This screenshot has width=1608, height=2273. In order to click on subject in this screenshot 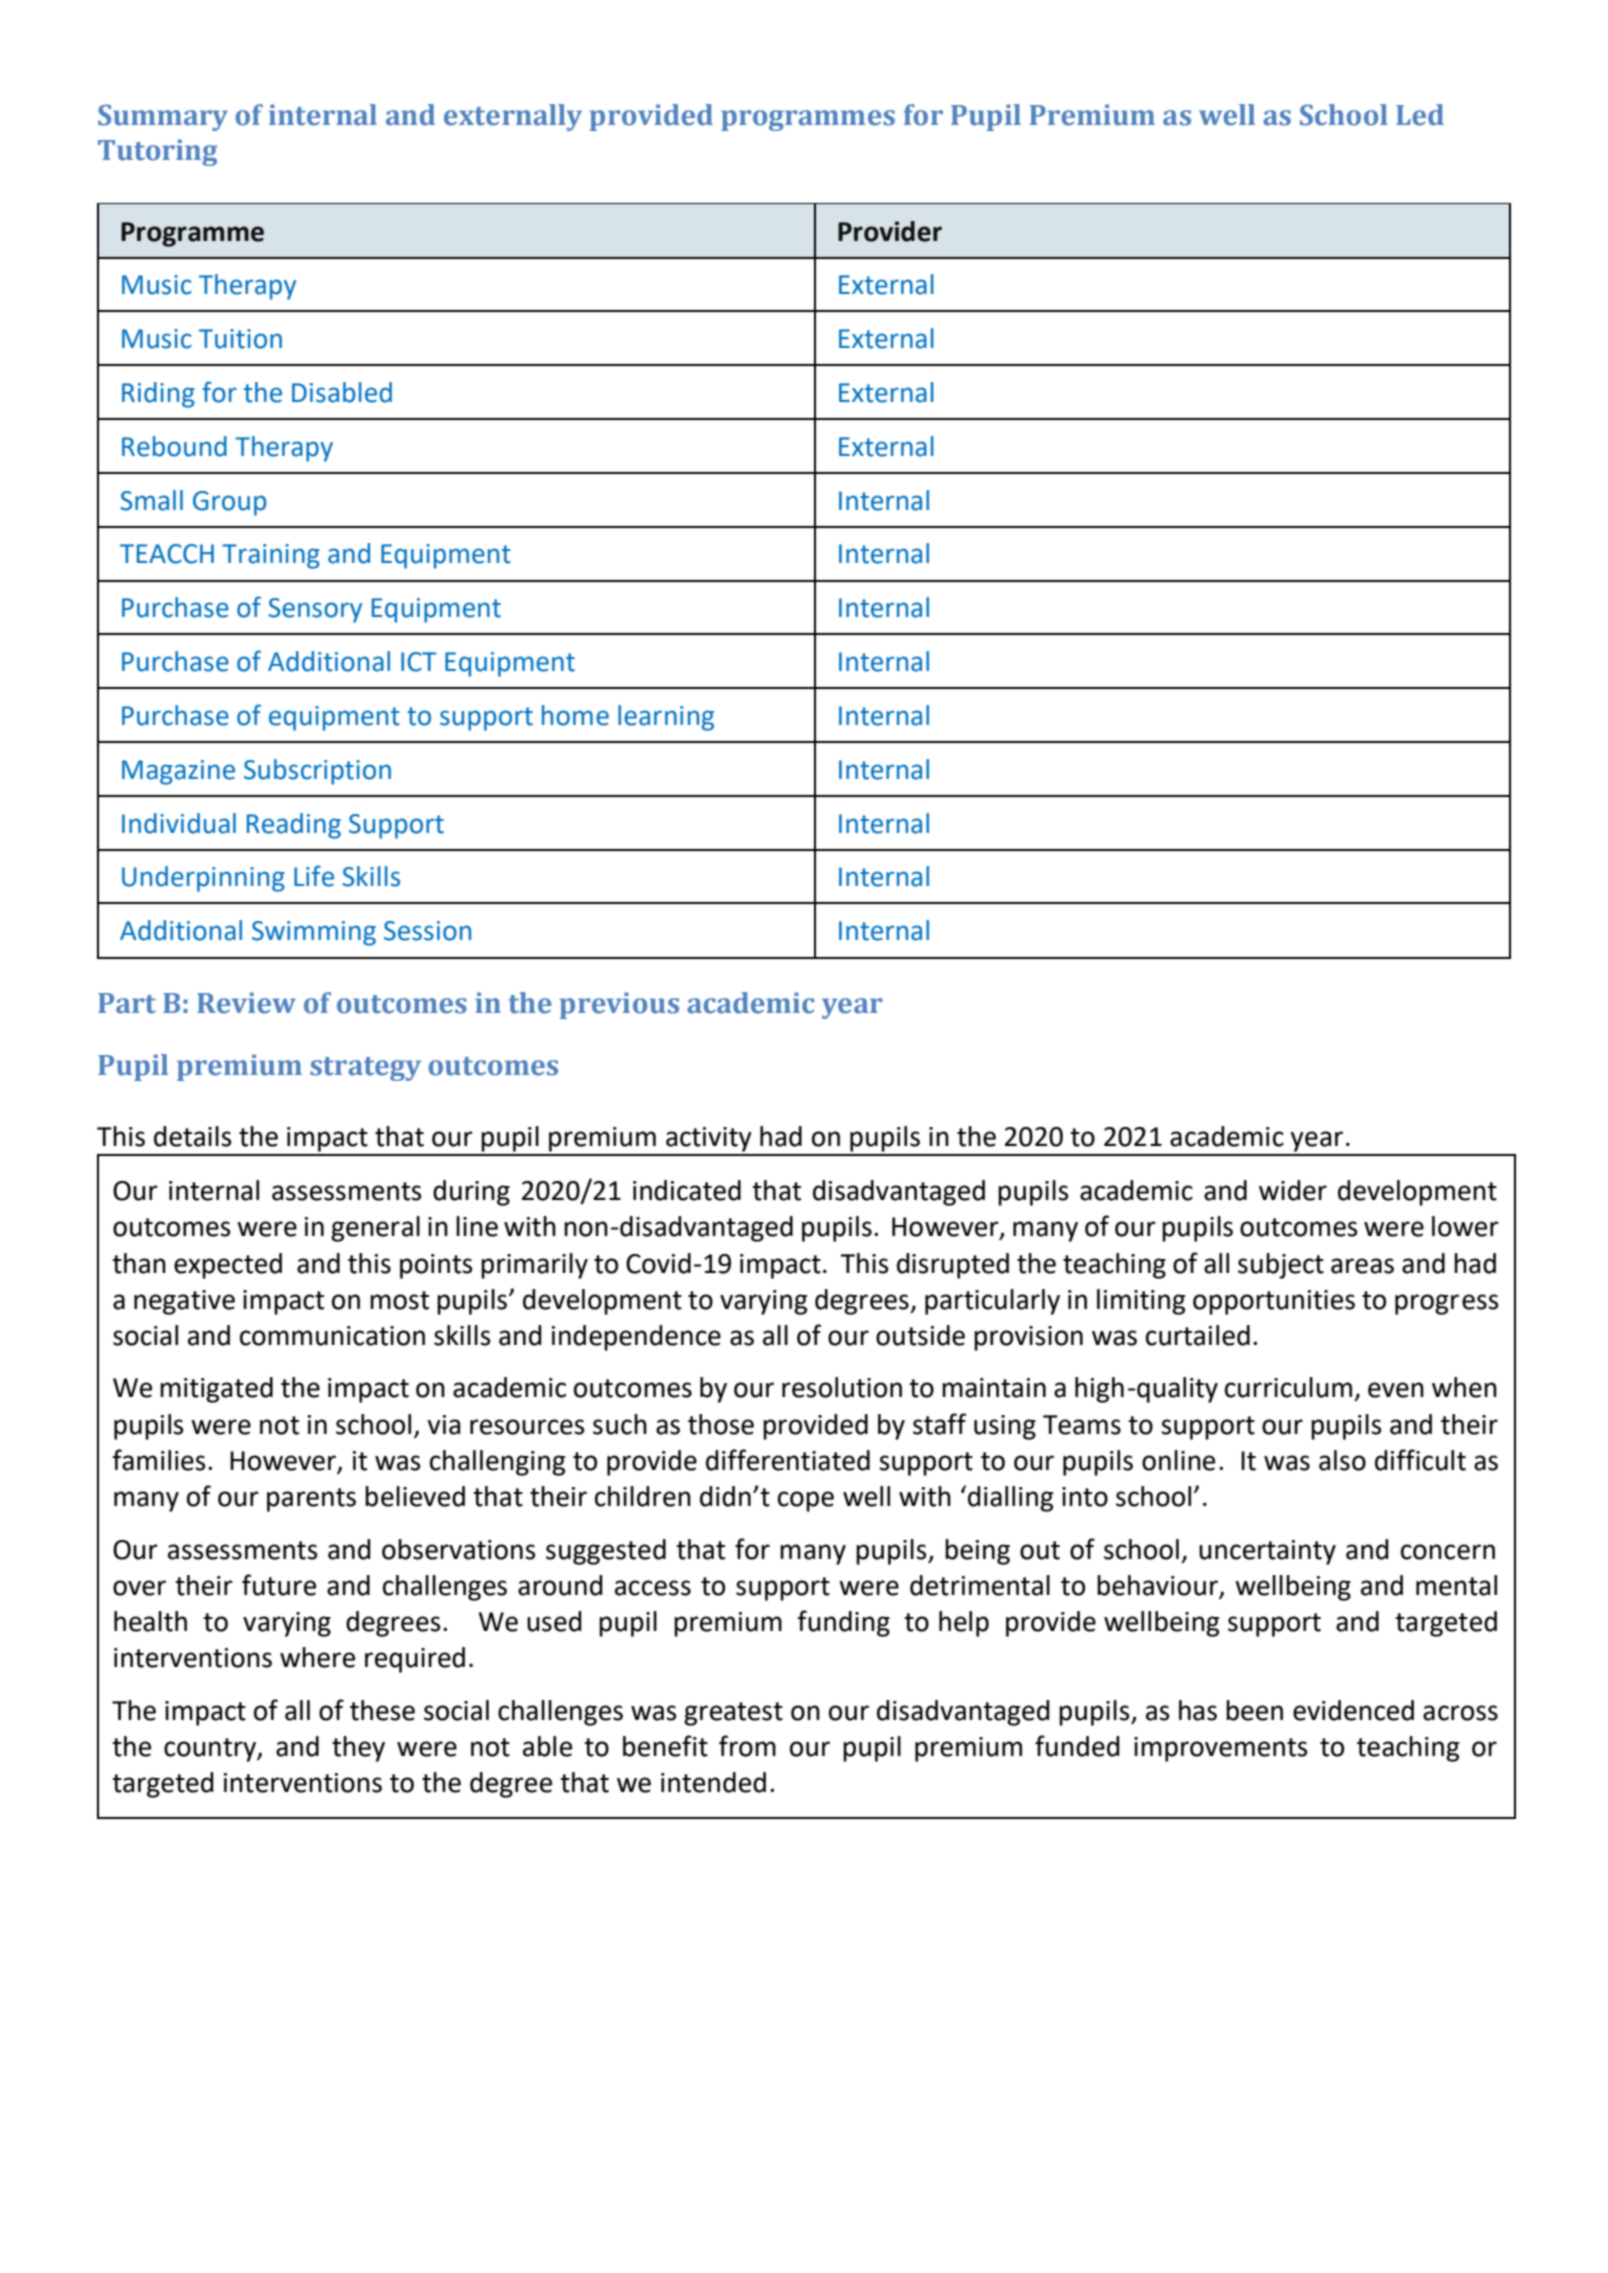, I will do `click(1281, 1266)`.
